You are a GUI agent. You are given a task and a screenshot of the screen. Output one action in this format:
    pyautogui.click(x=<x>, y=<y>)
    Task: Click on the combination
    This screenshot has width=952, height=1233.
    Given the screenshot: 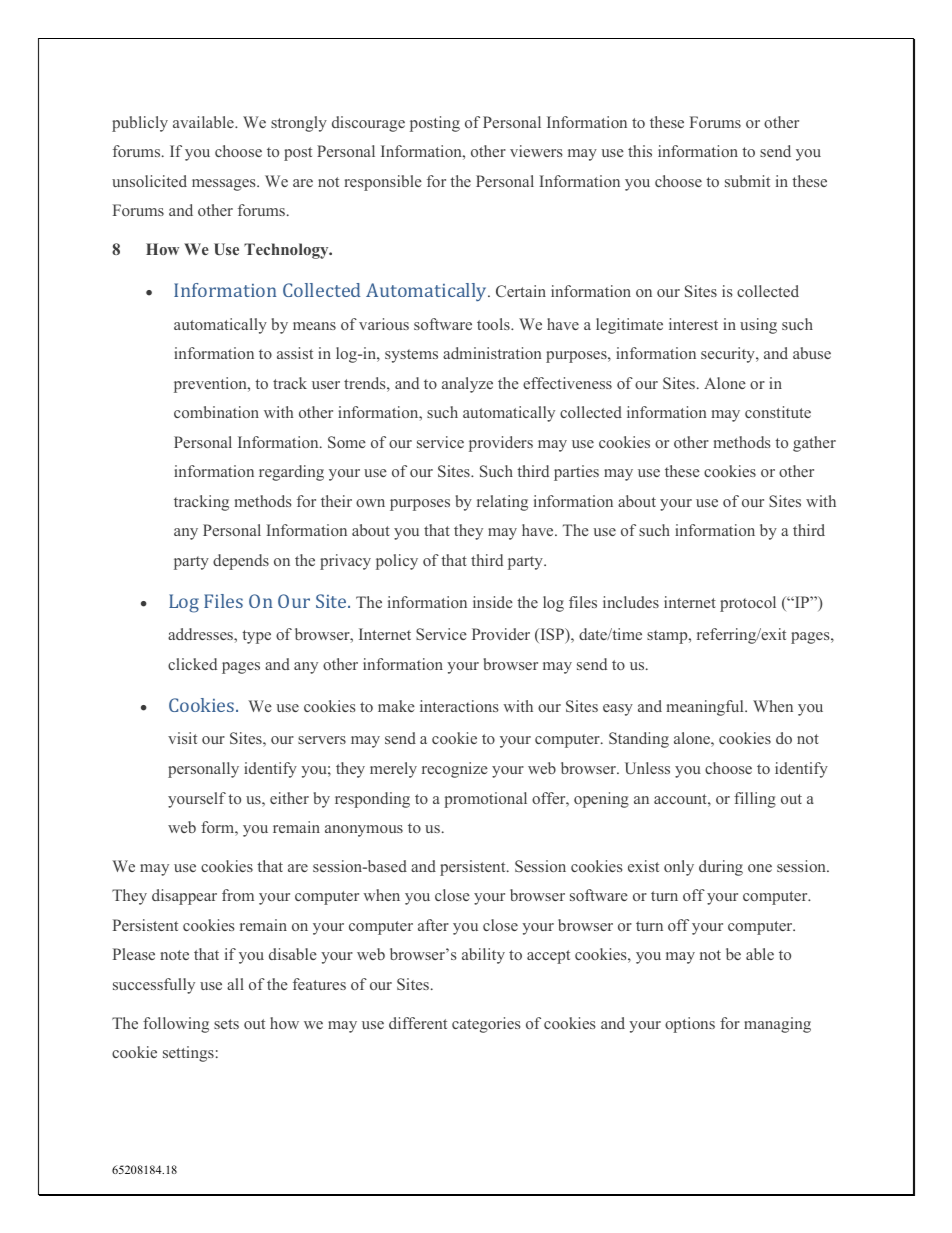 What is the action you would take?
    pyautogui.click(x=216, y=412)
